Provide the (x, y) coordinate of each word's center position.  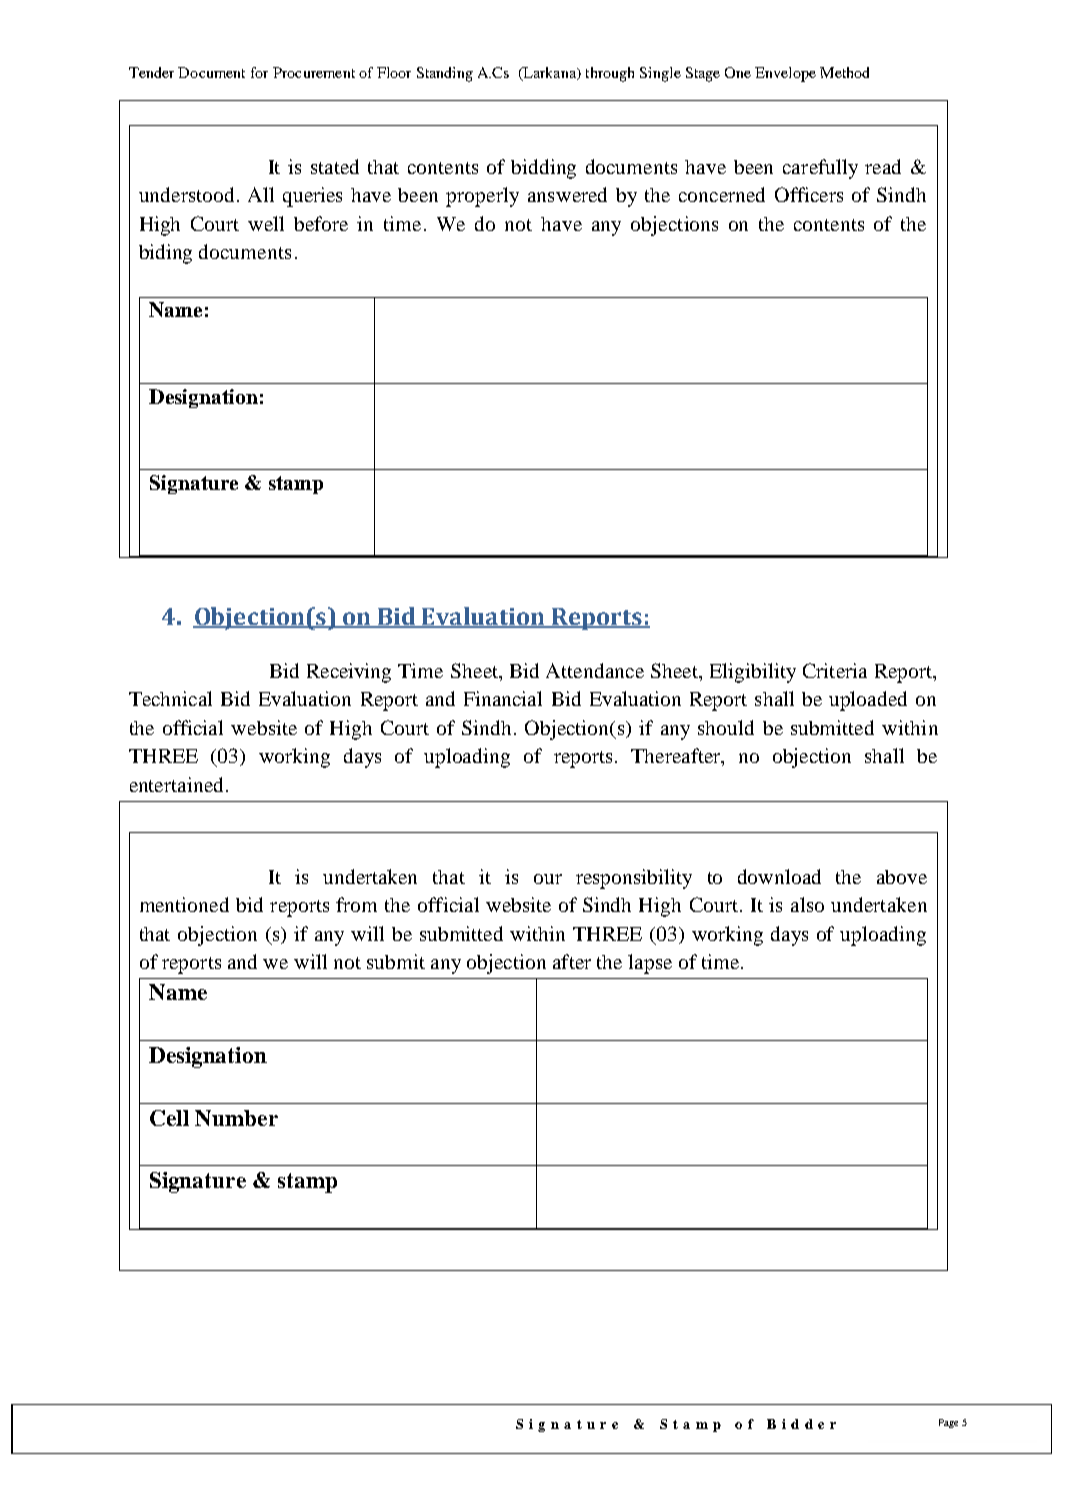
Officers (809, 194)
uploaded (868, 701)
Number (236, 1118)
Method (844, 72)
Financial (503, 698)
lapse (650, 964)
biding (165, 254)
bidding (543, 169)
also (807, 904)
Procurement (314, 72)
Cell (169, 1118)
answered (567, 194)
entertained (178, 784)
